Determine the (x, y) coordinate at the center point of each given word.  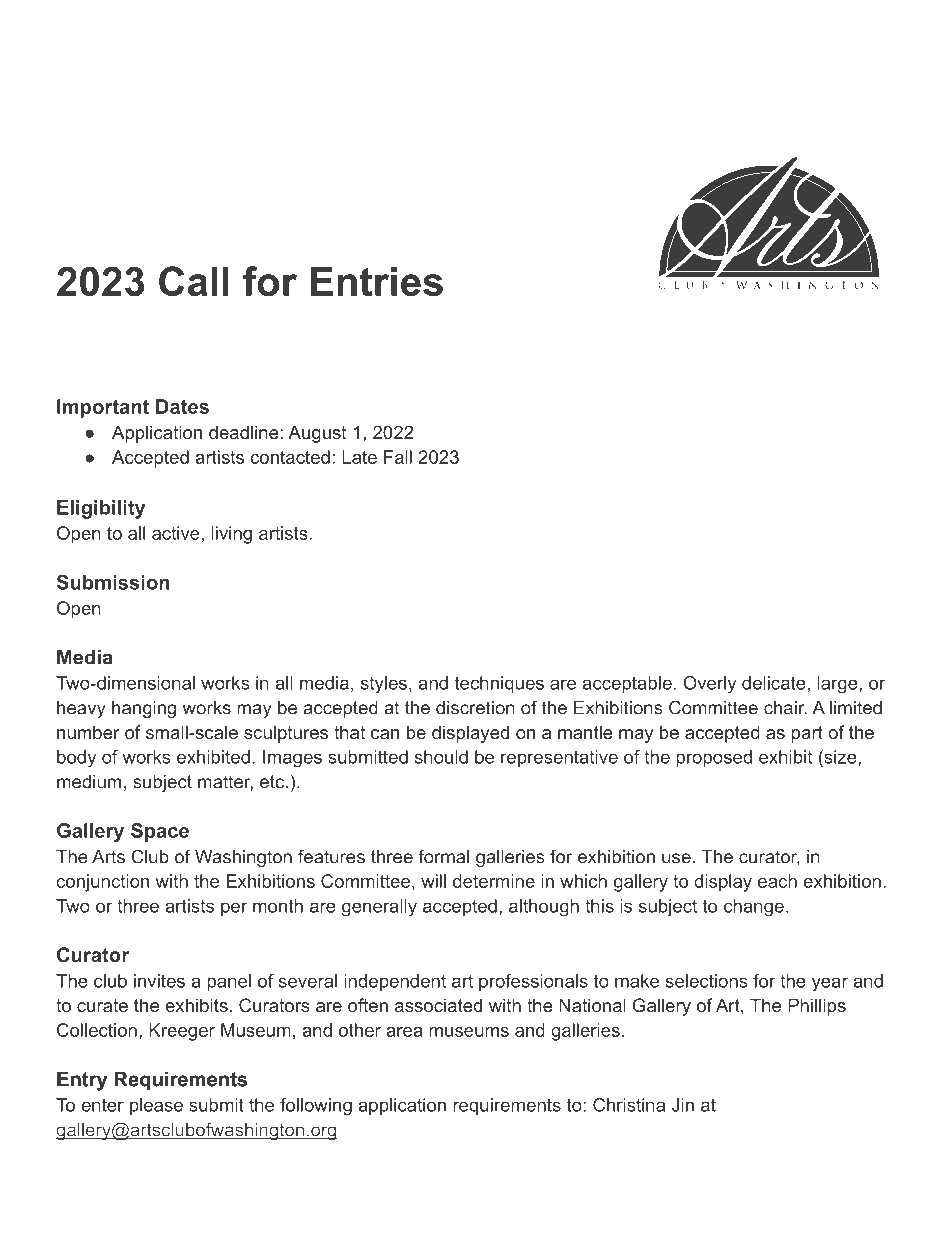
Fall (398, 457)
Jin (683, 1105)
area (404, 1032)
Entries (376, 281)
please (156, 1106)
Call (194, 281)
